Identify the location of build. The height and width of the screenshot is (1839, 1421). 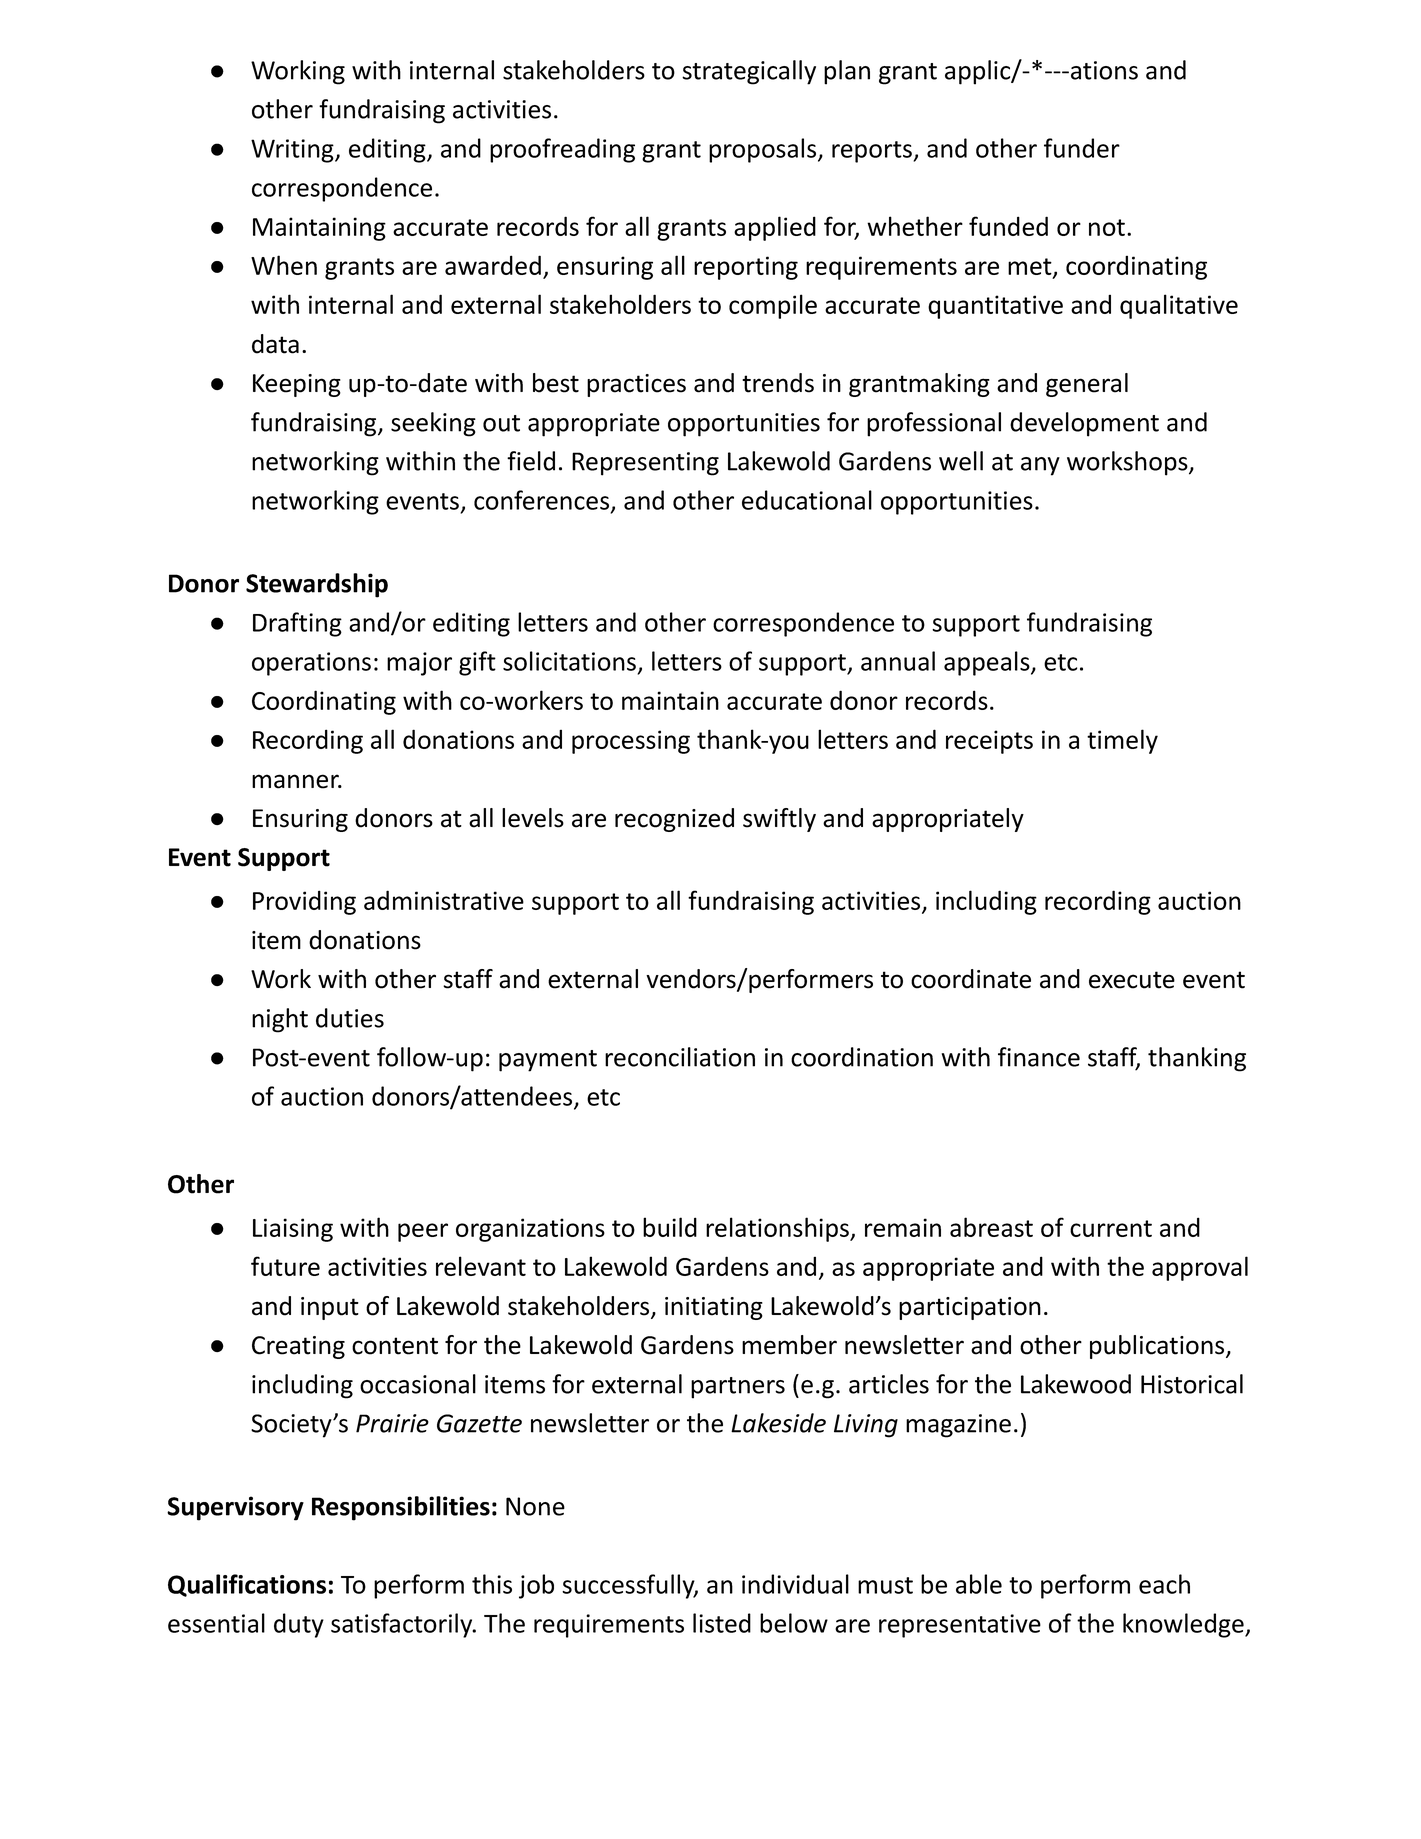
(670, 1227).
